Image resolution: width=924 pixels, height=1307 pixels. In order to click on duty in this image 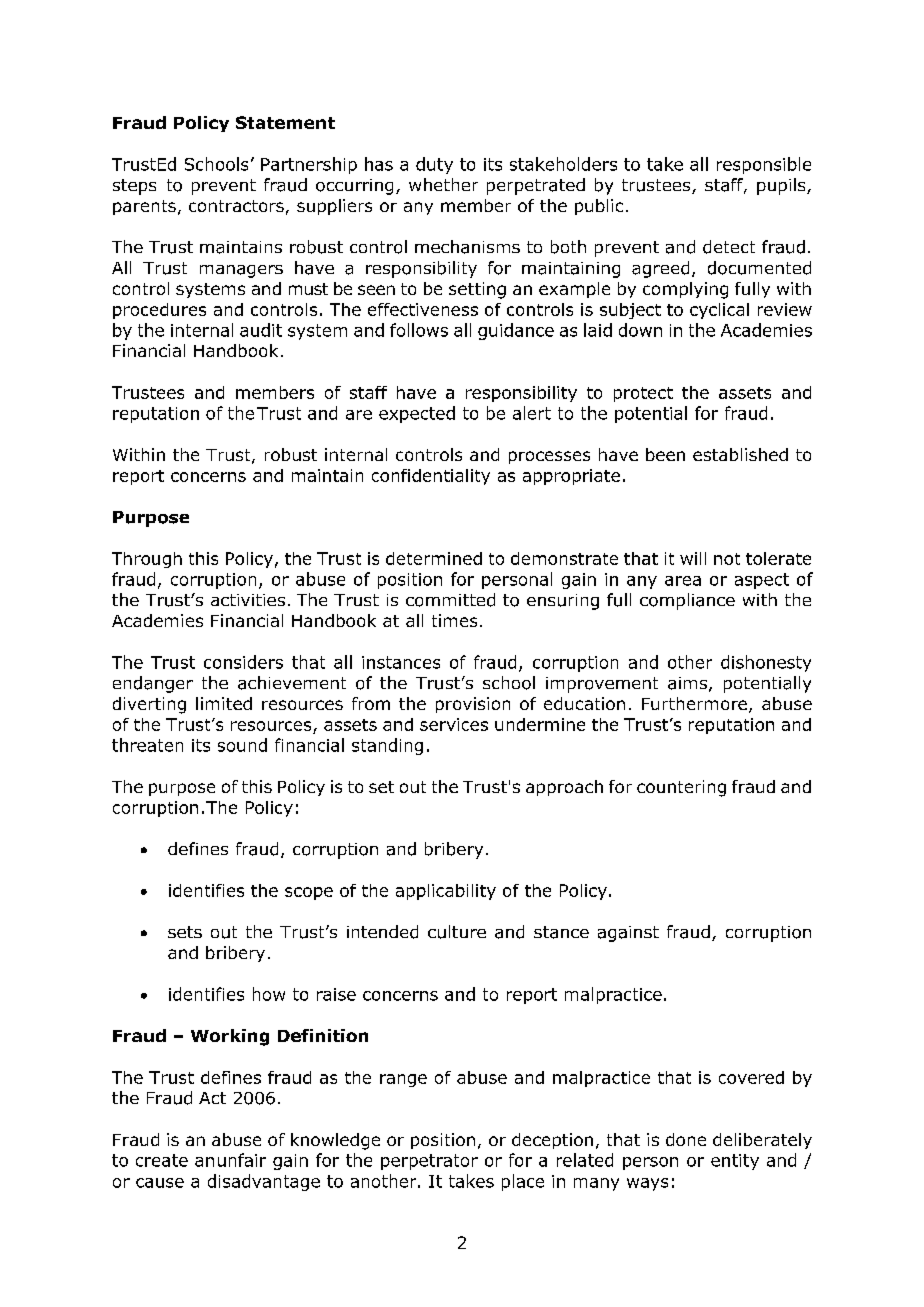, I will do `click(434, 165)`.
